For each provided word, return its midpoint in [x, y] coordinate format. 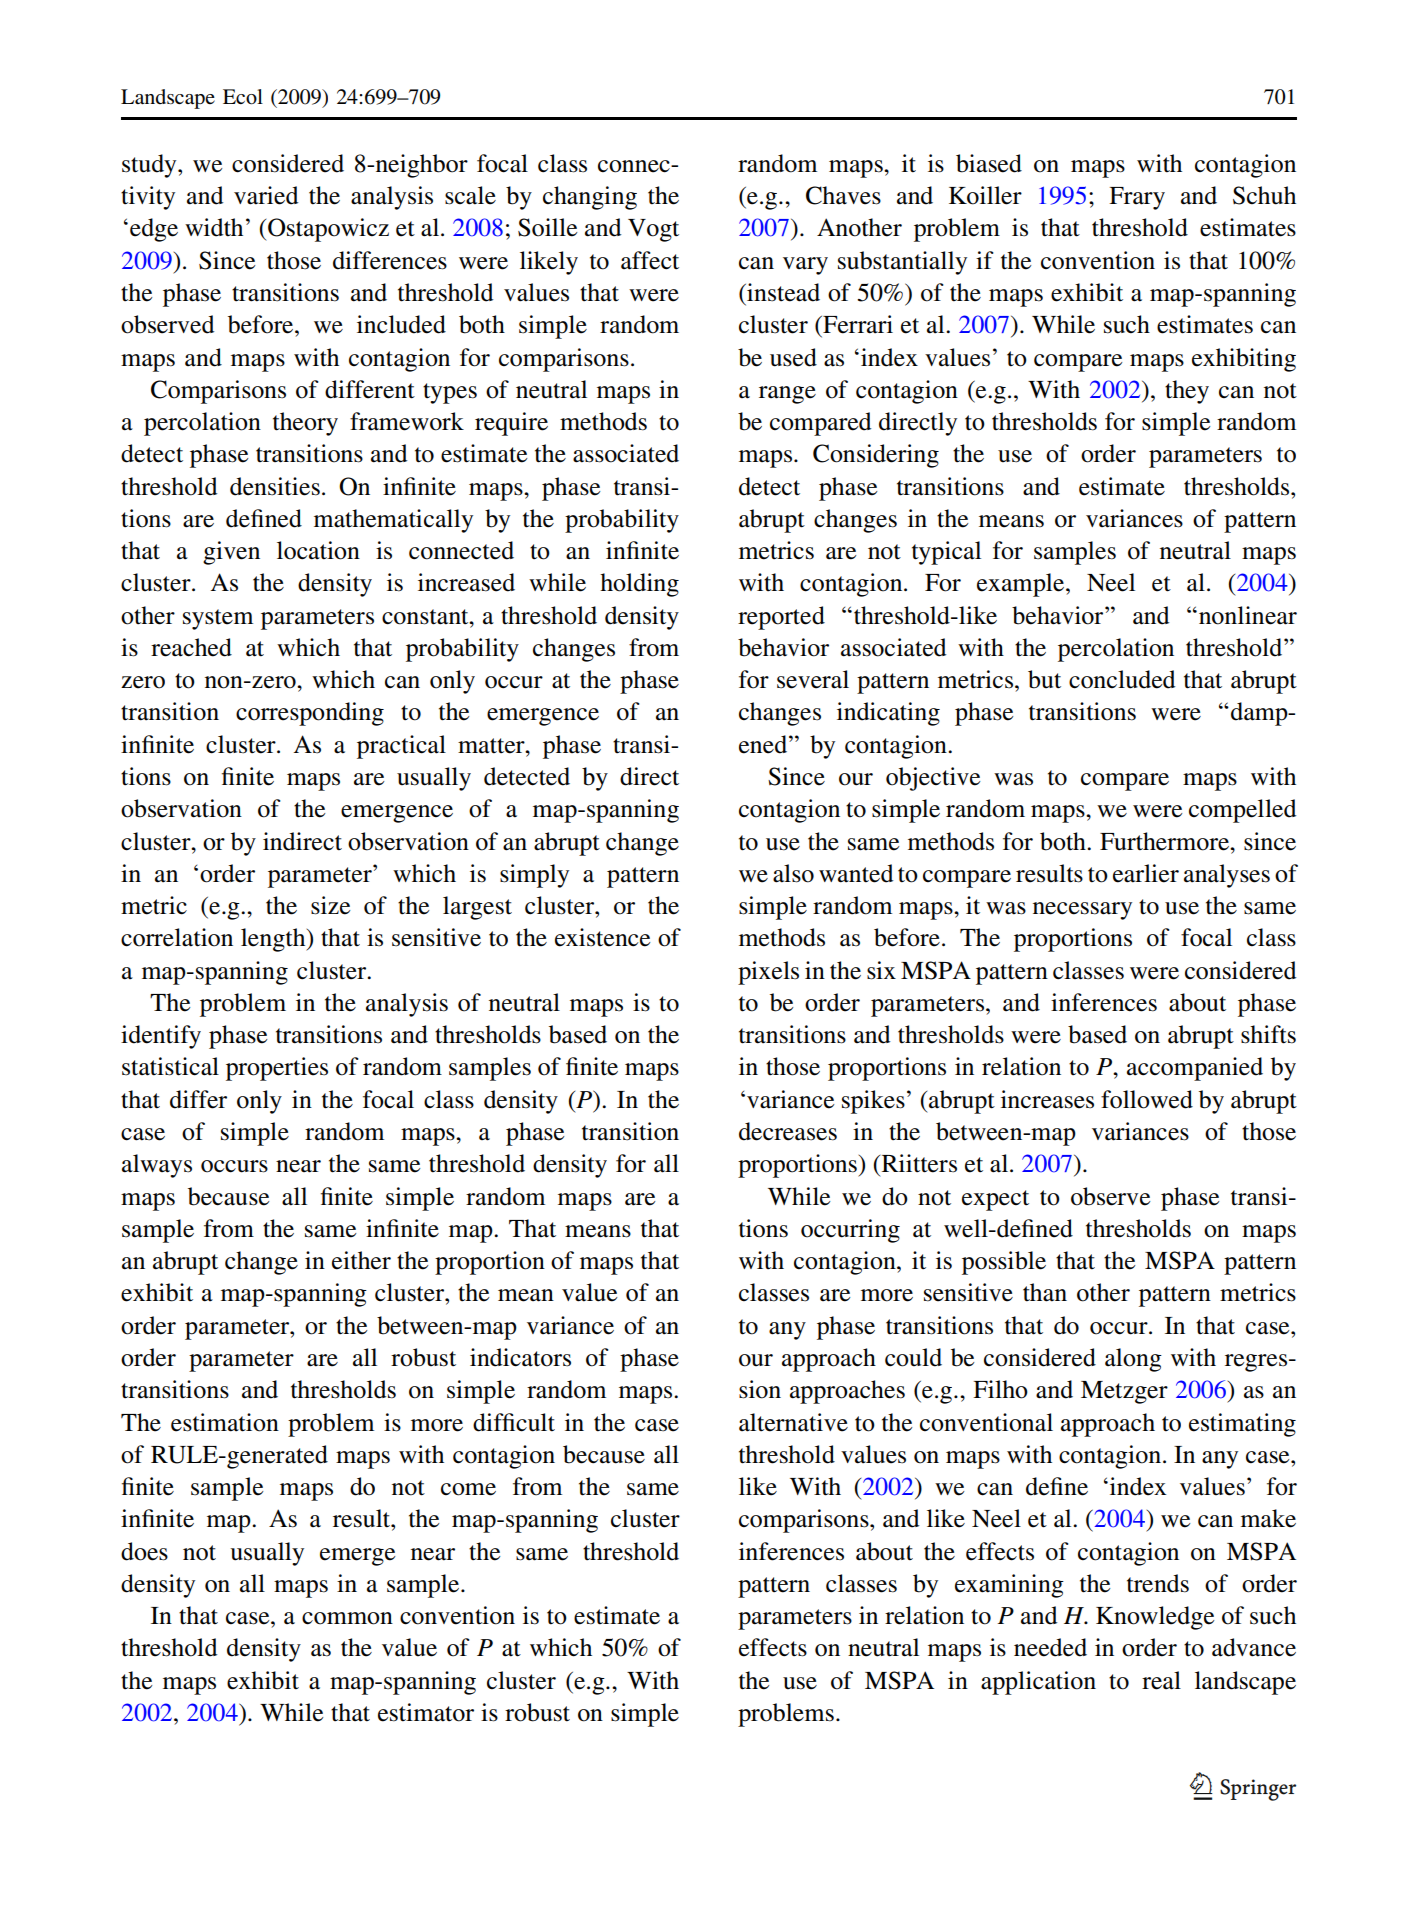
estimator [426, 1712]
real [1161, 1680]
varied [266, 195]
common [347, 1618]
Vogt [653, 230]
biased [989, 163]
